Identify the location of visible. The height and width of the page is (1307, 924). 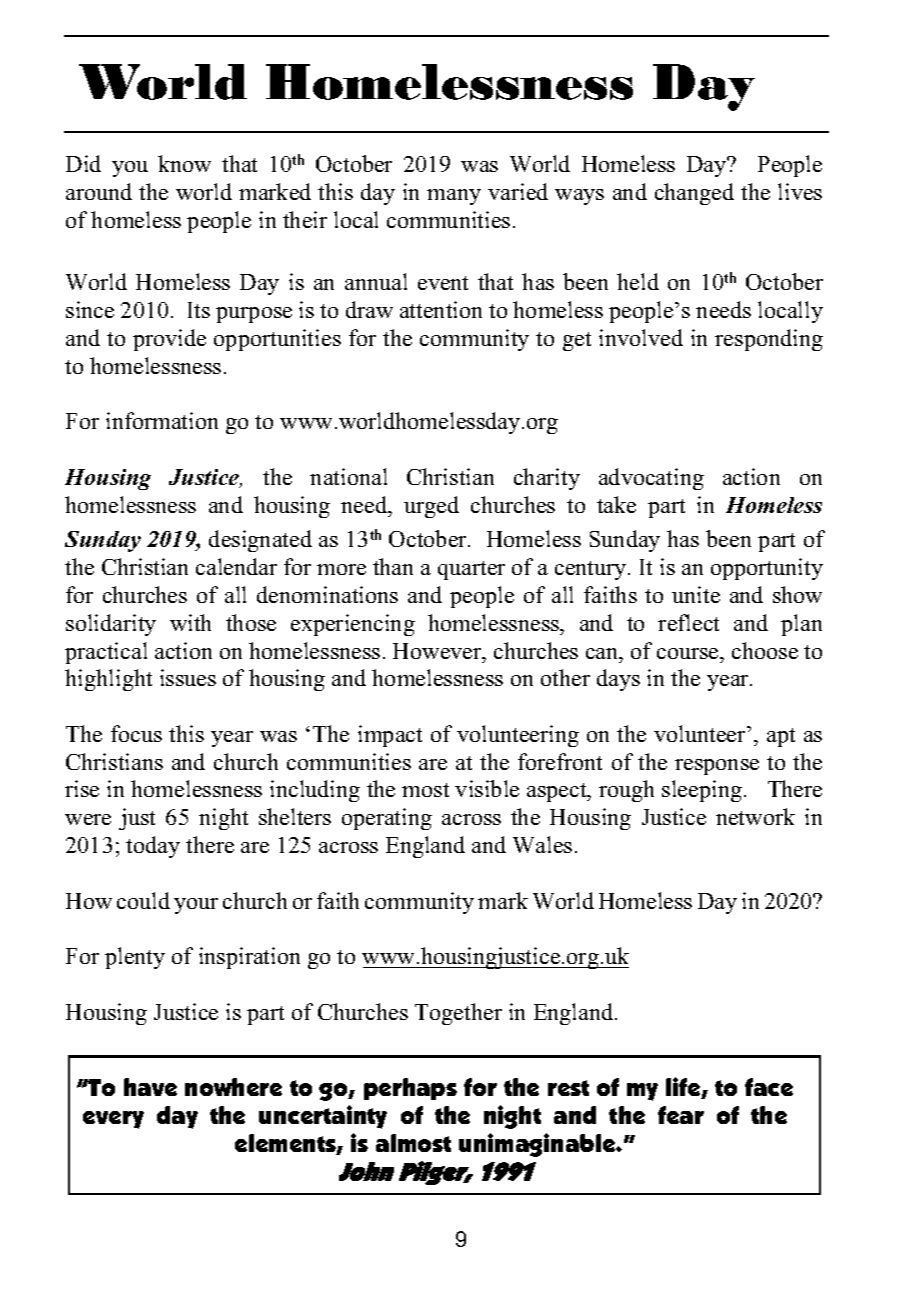
(487, 788).
